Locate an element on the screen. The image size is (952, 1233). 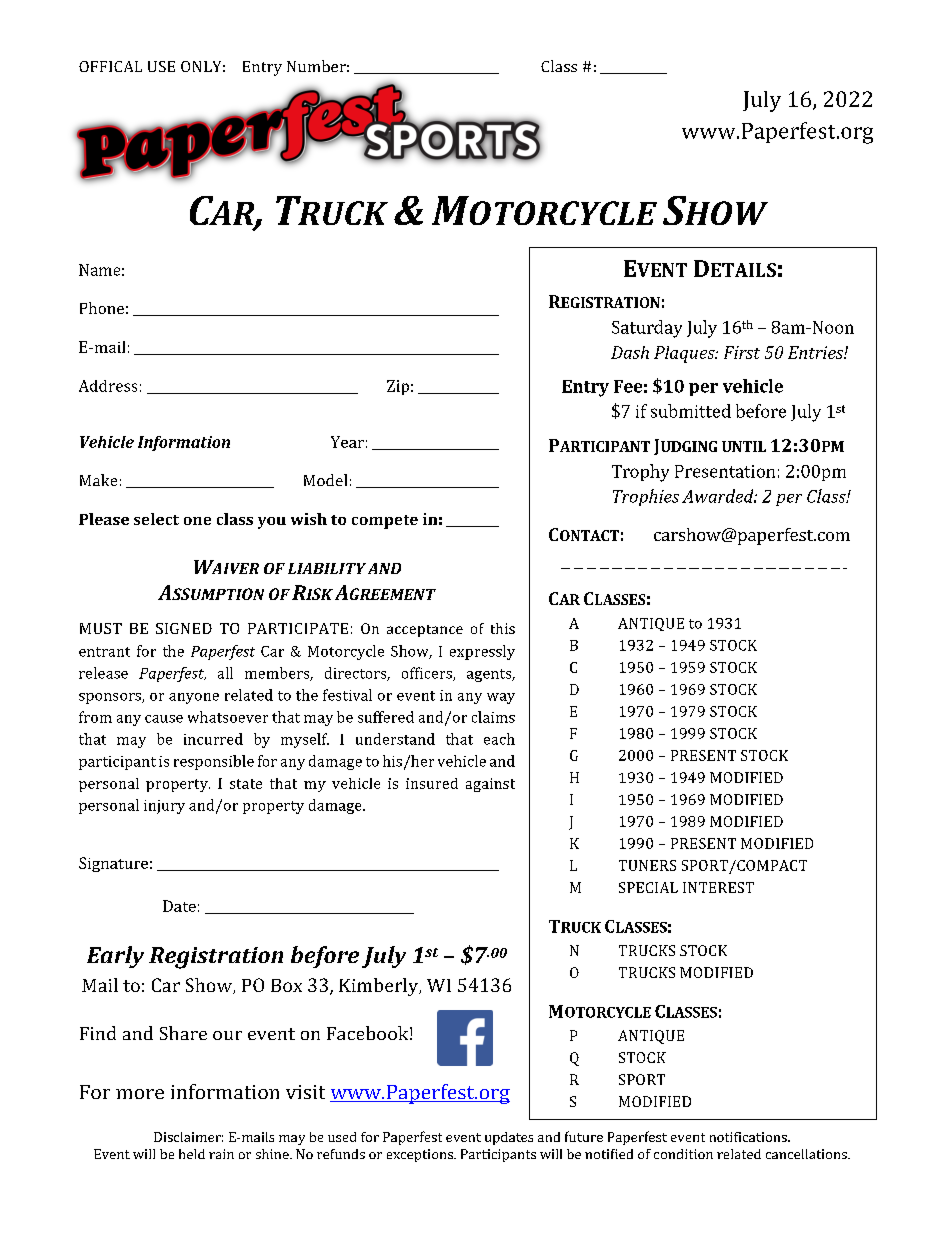
Trophies is located at coordinates (646, 497).
